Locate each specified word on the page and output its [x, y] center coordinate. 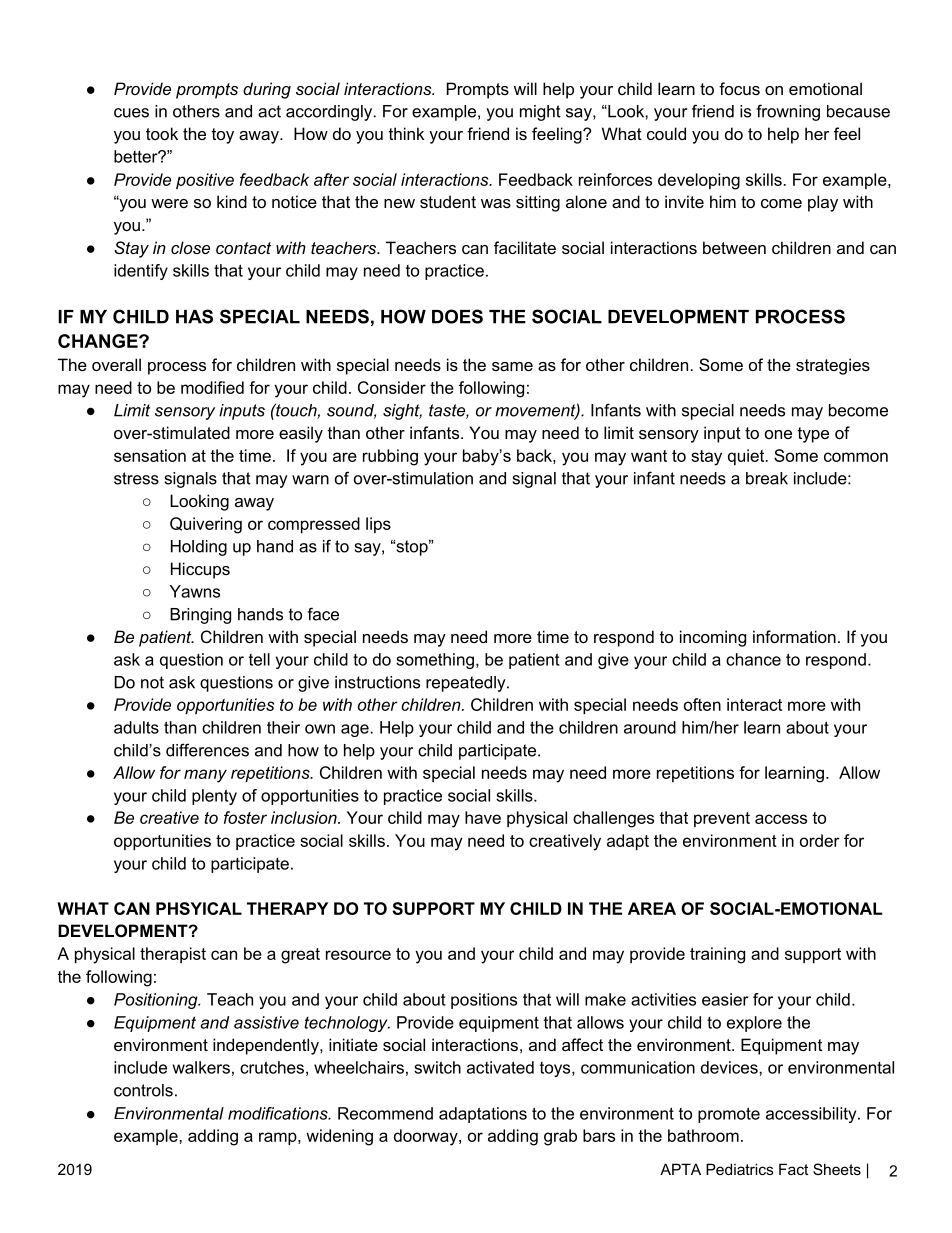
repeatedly [467, 684]
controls [143, 1090]
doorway [427, 1137]
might [540, 113]
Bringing [200, 616]
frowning [788, 112]
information [794, 636]
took [162, 133]
